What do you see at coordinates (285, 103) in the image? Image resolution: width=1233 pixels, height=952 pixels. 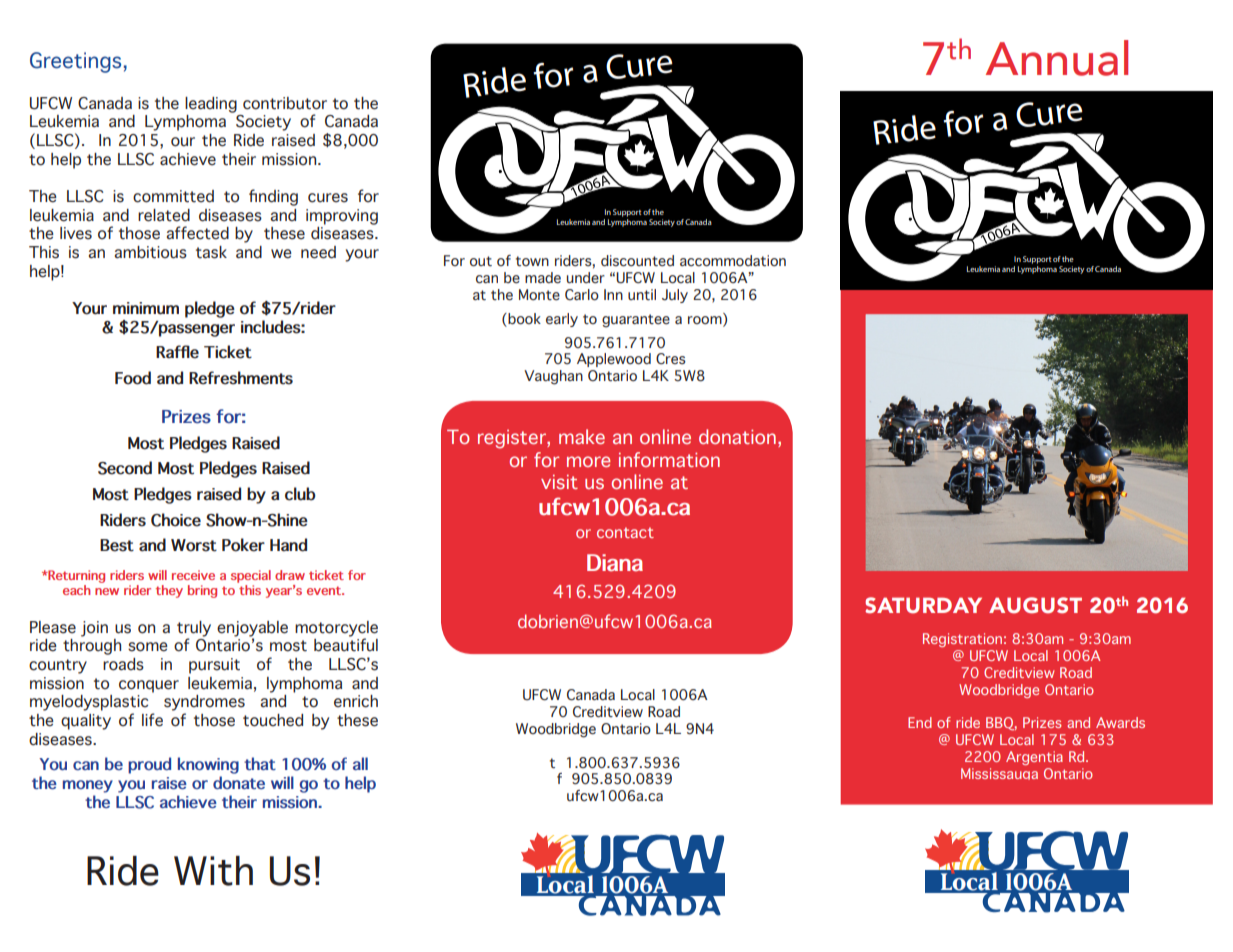 I see `contributor` at bounding box center [285, 103].
